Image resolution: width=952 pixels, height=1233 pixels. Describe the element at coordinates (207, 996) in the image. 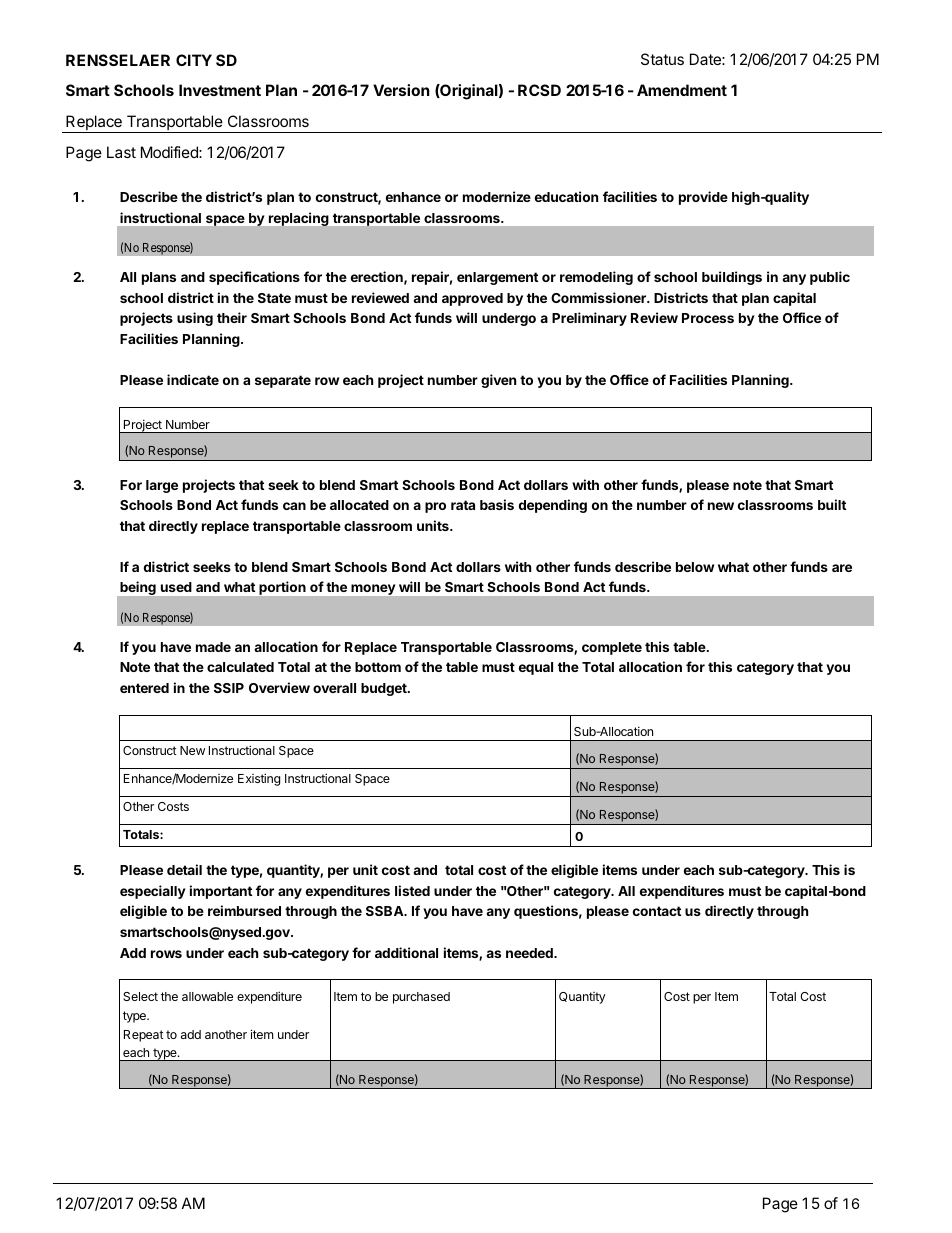

I see `allowable` at that location.
